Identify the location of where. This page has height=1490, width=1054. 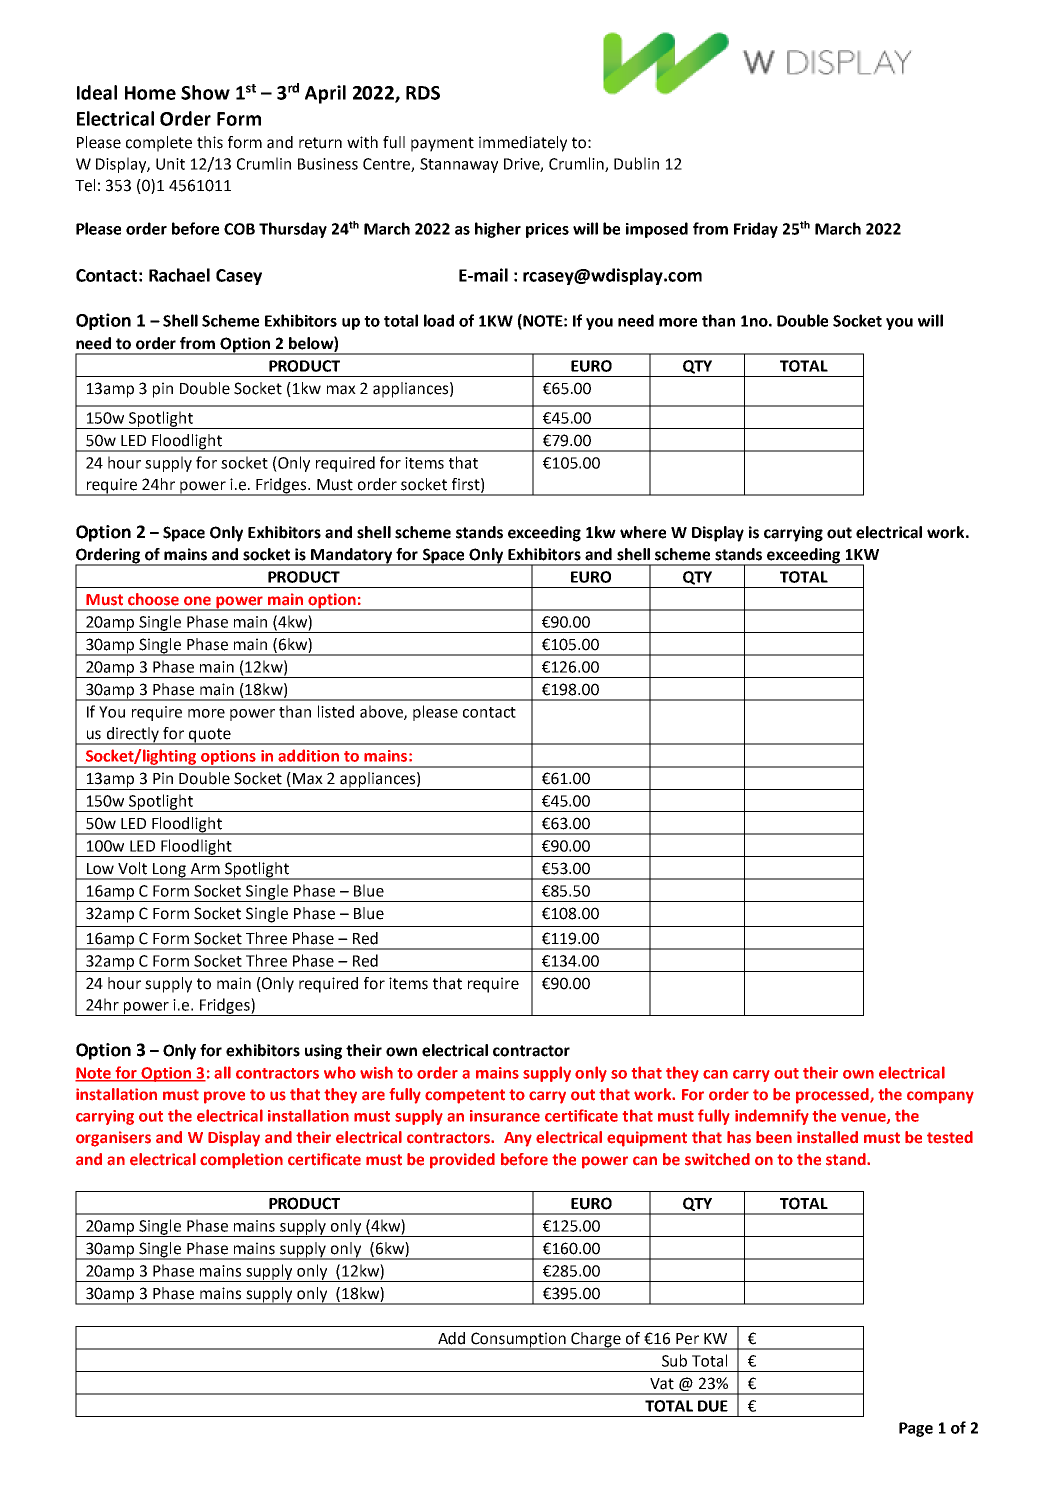
(643, 532).
